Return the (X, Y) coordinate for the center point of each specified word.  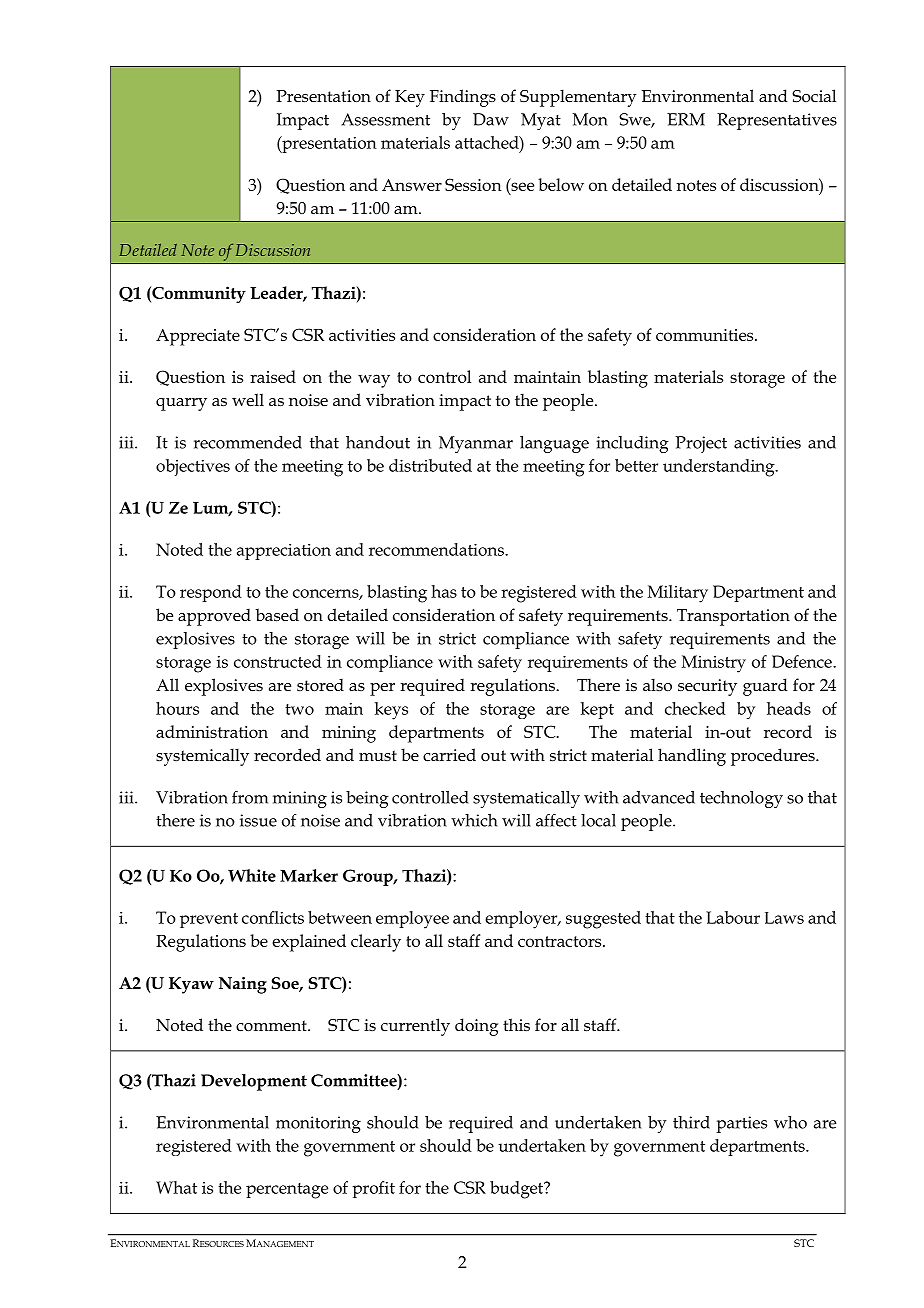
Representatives (777, 121)
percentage (287, 1191)
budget (518, 1190)
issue (258, 820)
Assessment (385, 119)
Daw (491, 119)
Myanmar (476, 444)
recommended (248, 442)
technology (741, 799)
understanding (720, 468)
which (474, 820)
